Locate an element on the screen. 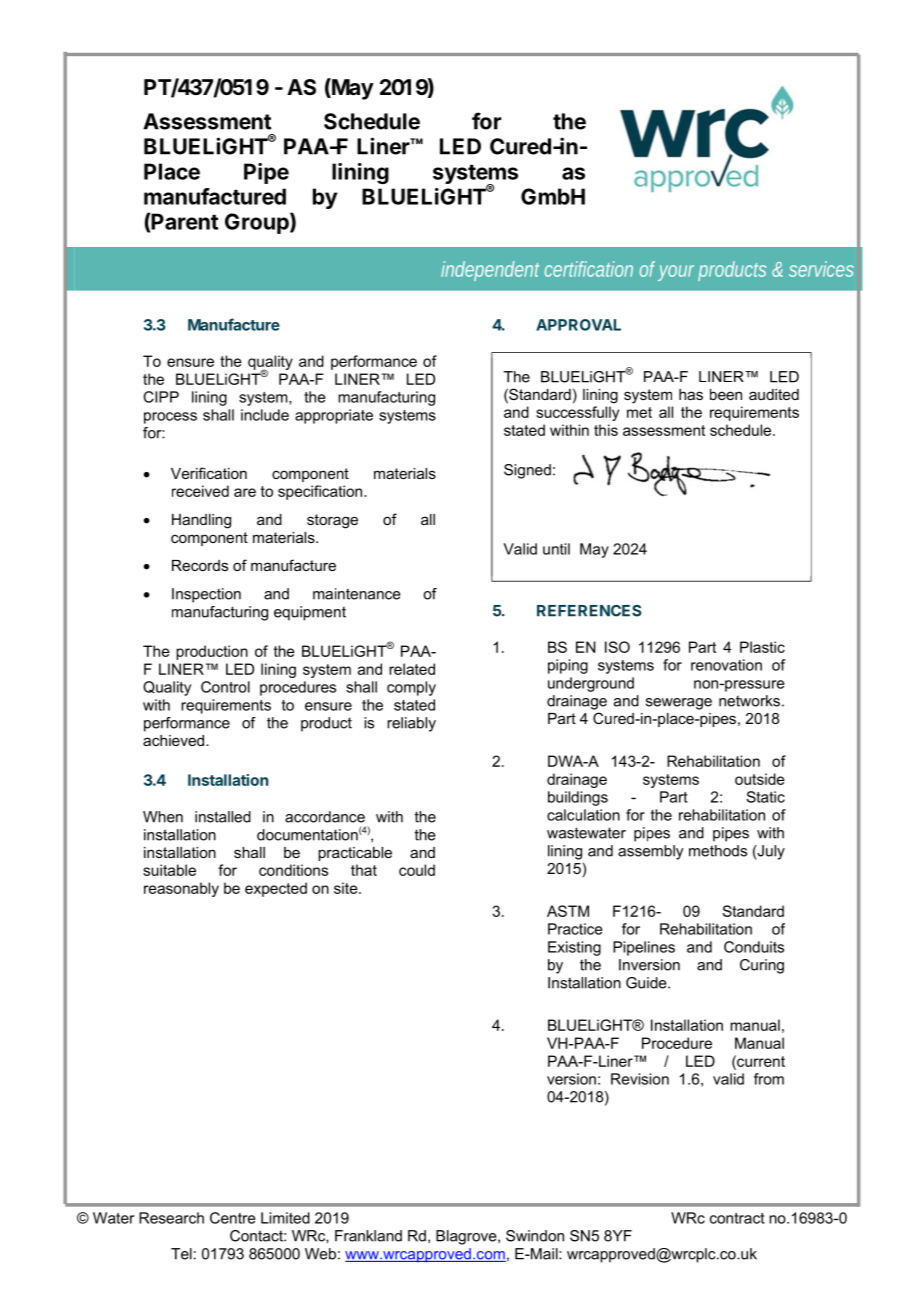 Image resolution: width=924 pixels, height=1308 pixels. reliably is located at coordinates (411, 724).
